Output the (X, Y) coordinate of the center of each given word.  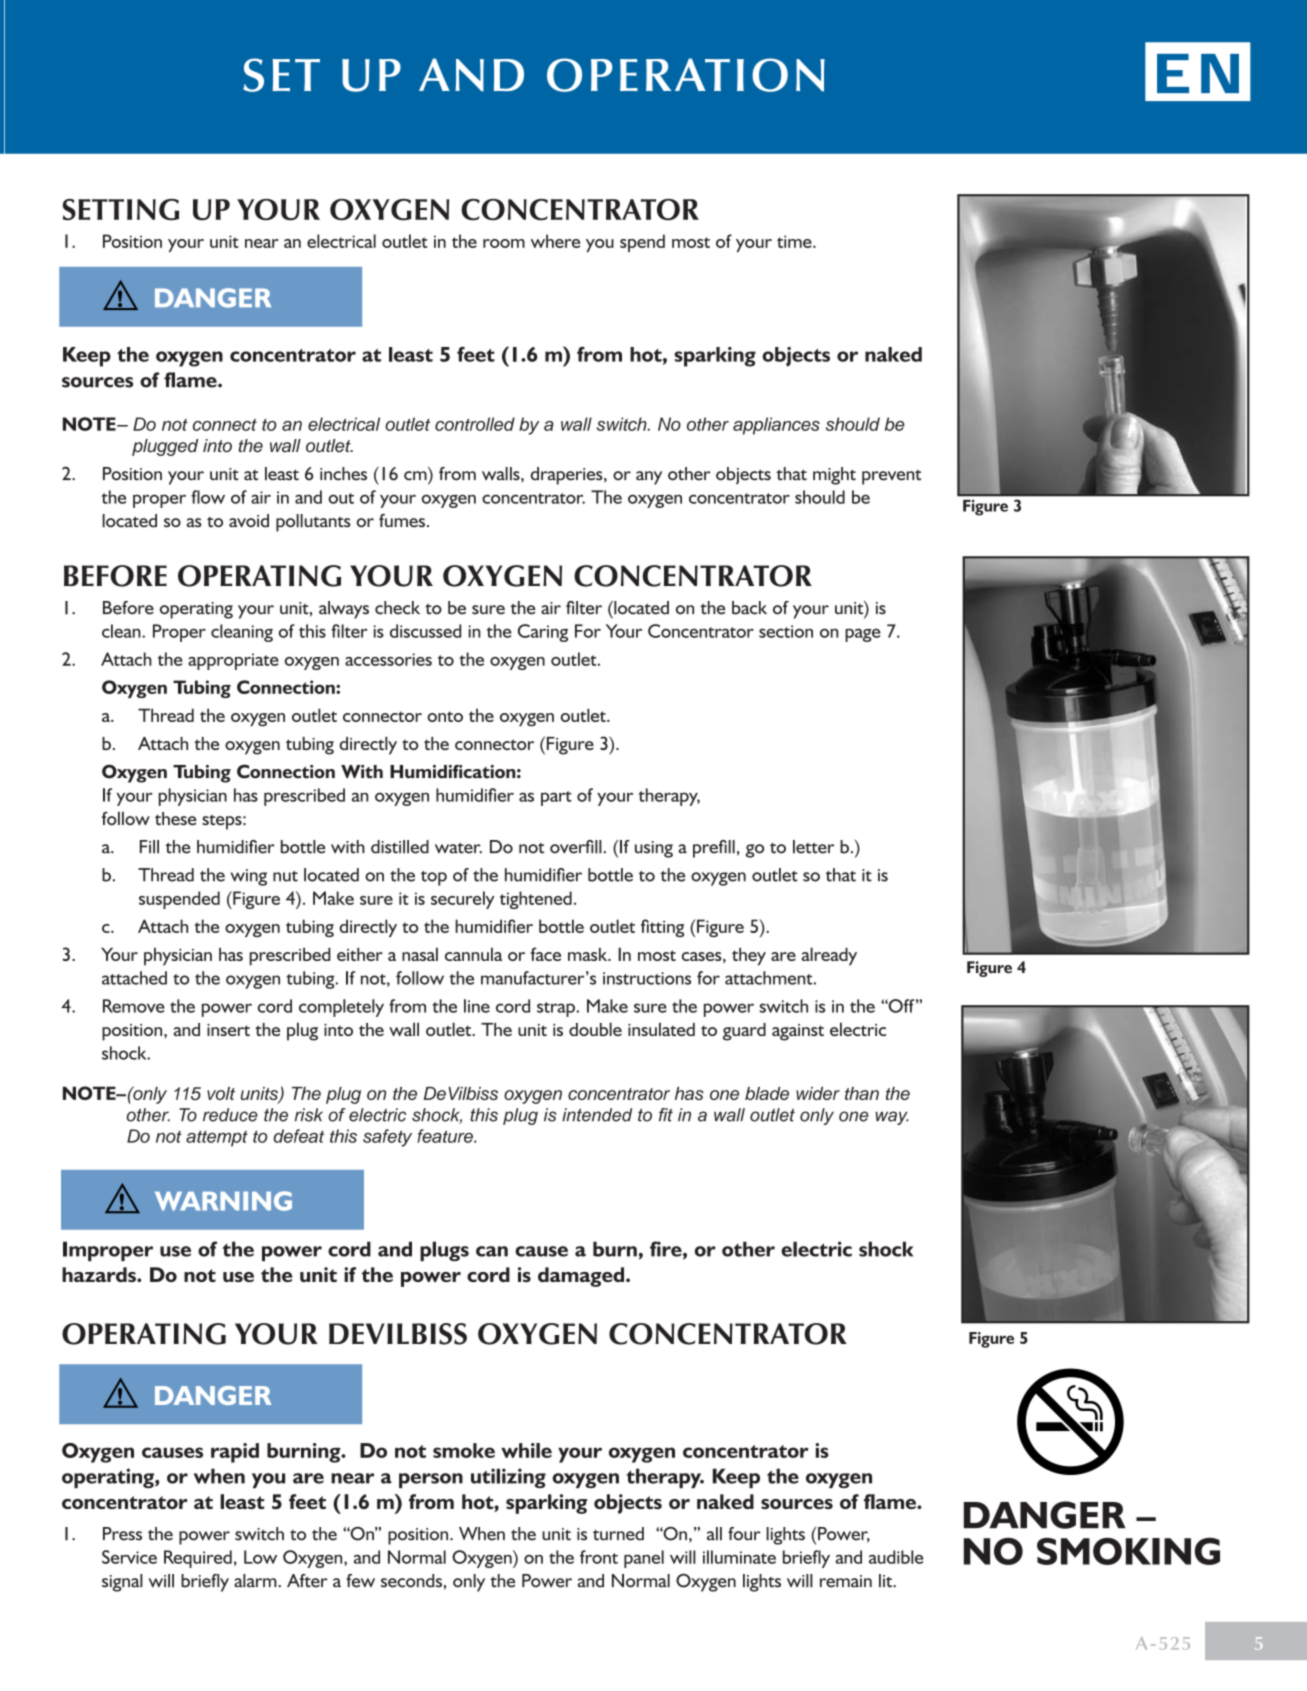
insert (228, 1030)
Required (198, 1559)
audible (896, 1557)
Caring (543, 633)
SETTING (120, 210)
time (795, 241)
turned (618, 1534)
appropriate (233, 661)
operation (686, 75)
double (595, 1029)
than (862, 1093)
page (863, 635)
